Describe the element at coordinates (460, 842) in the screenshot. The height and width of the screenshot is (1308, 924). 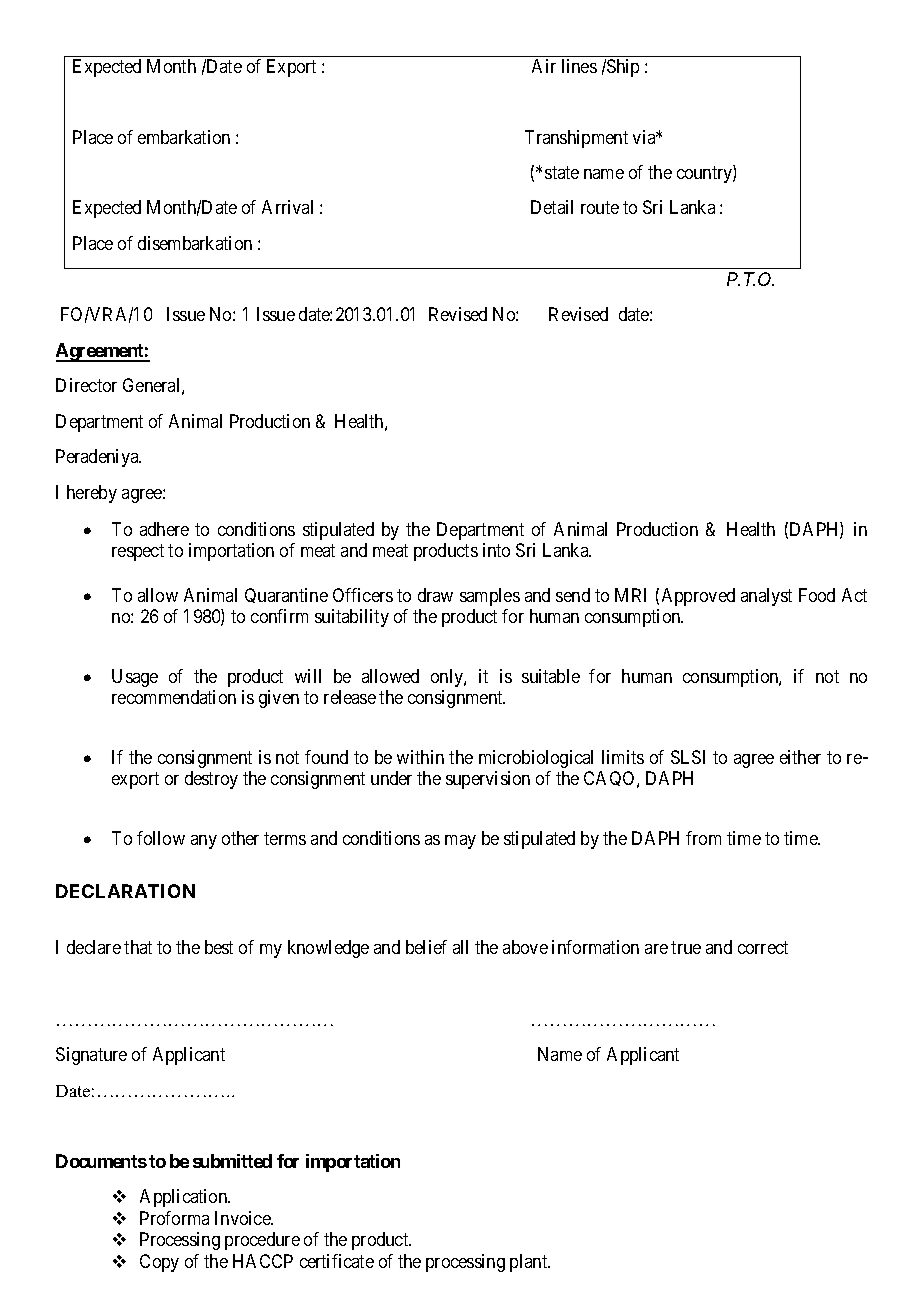
I see `may` at that location.
